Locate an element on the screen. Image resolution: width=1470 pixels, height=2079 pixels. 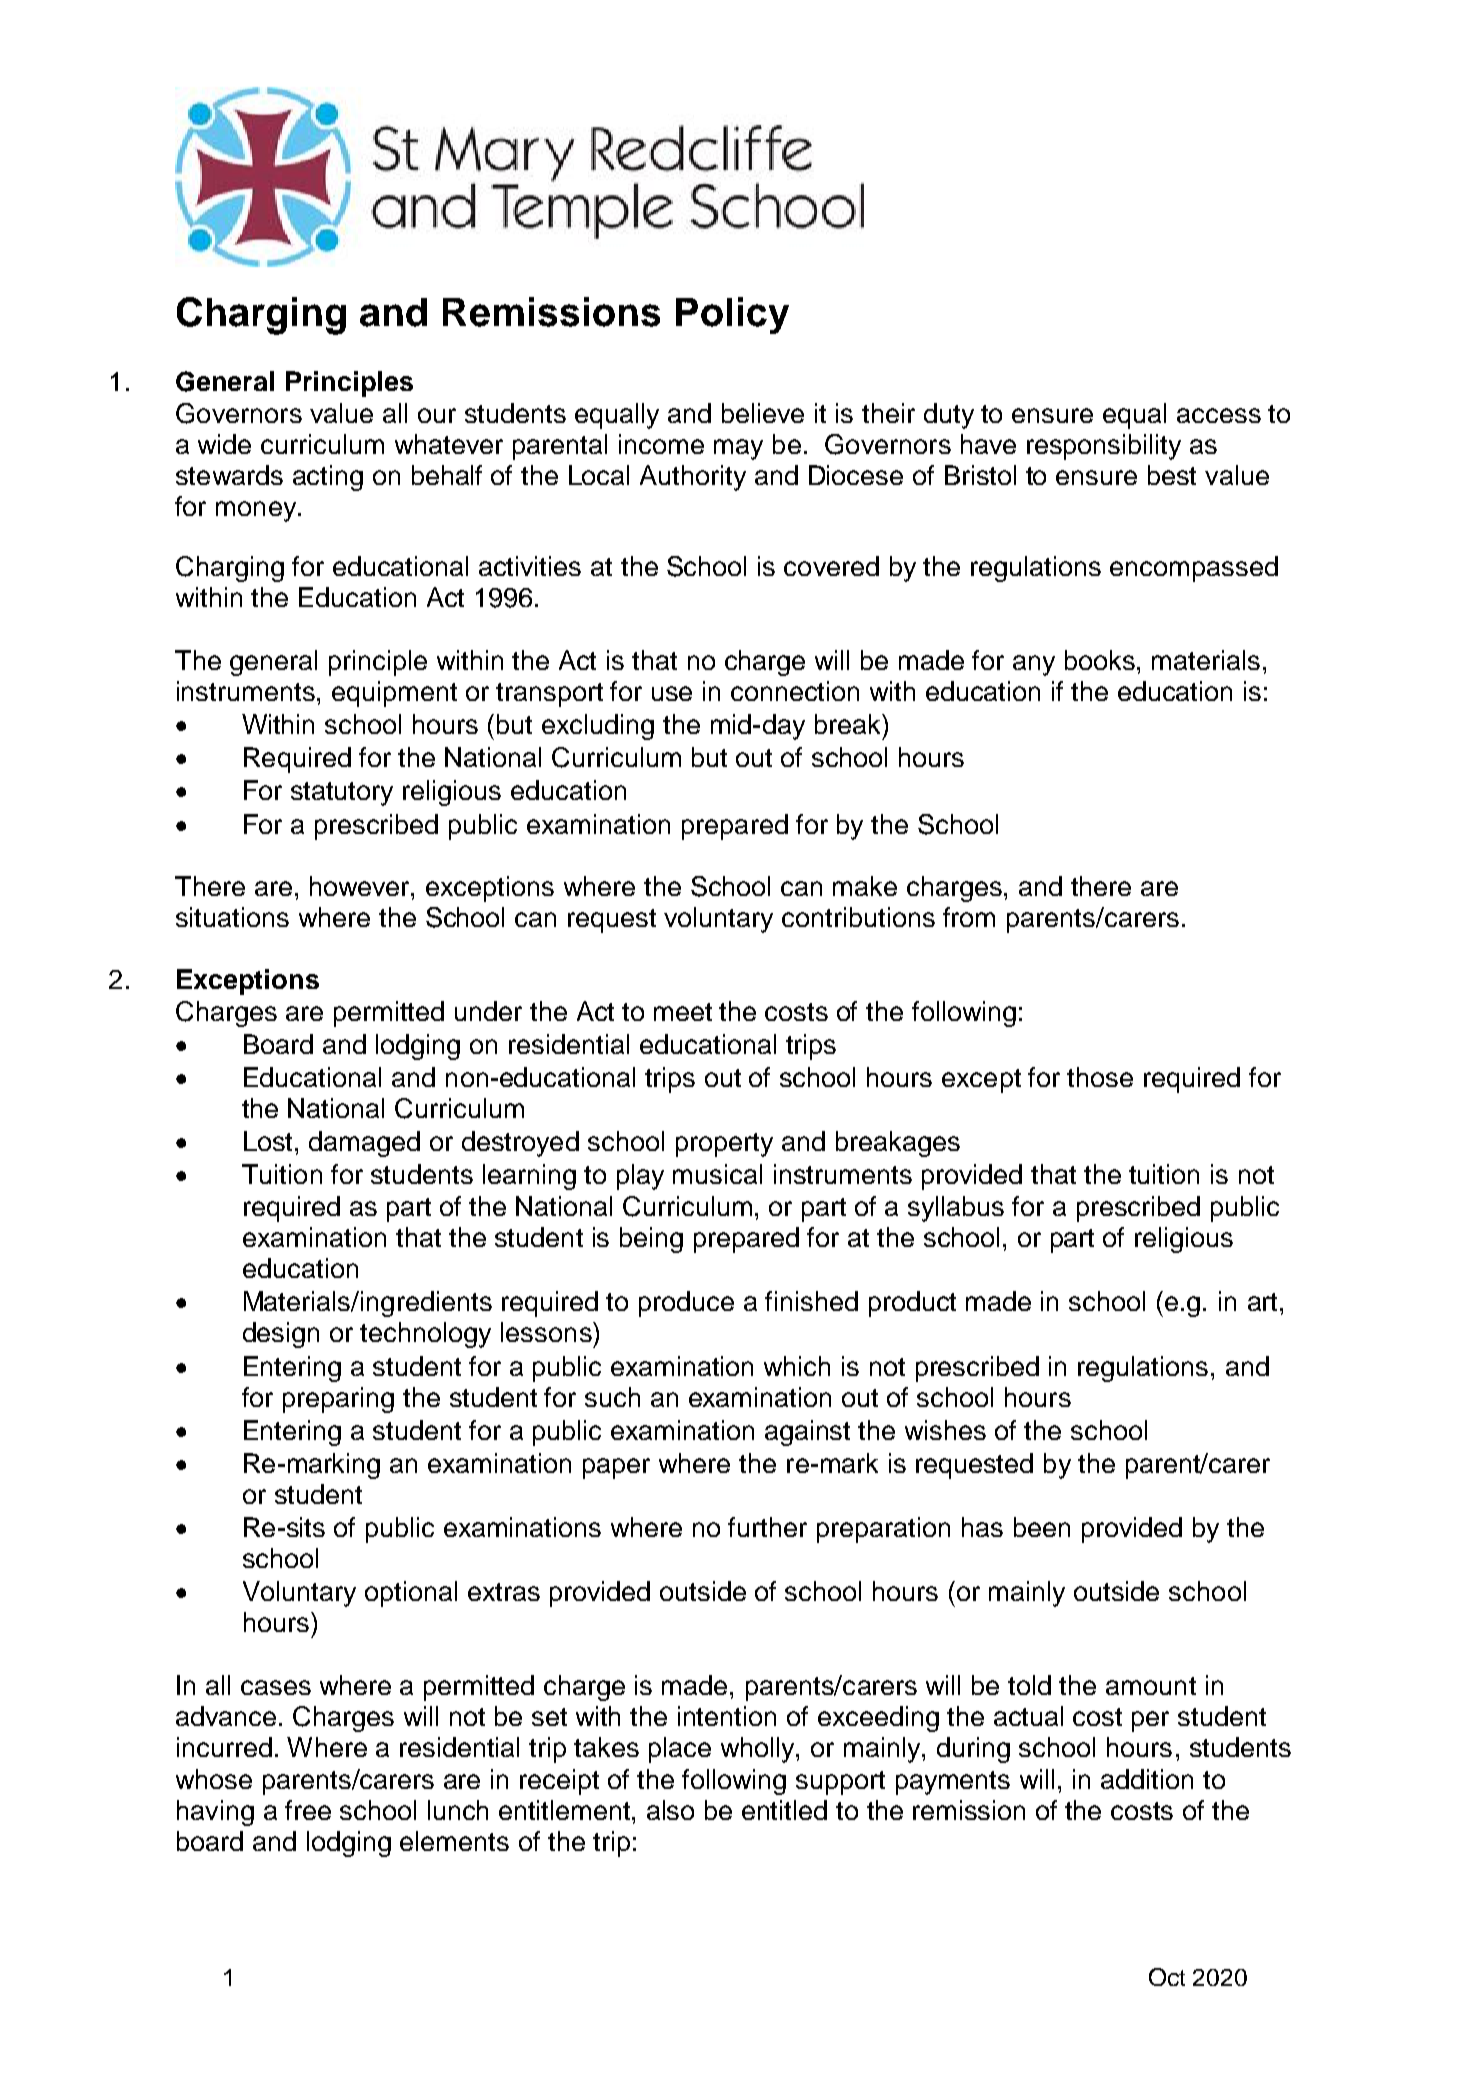
preparing is located at coordinates (338, 1400).
